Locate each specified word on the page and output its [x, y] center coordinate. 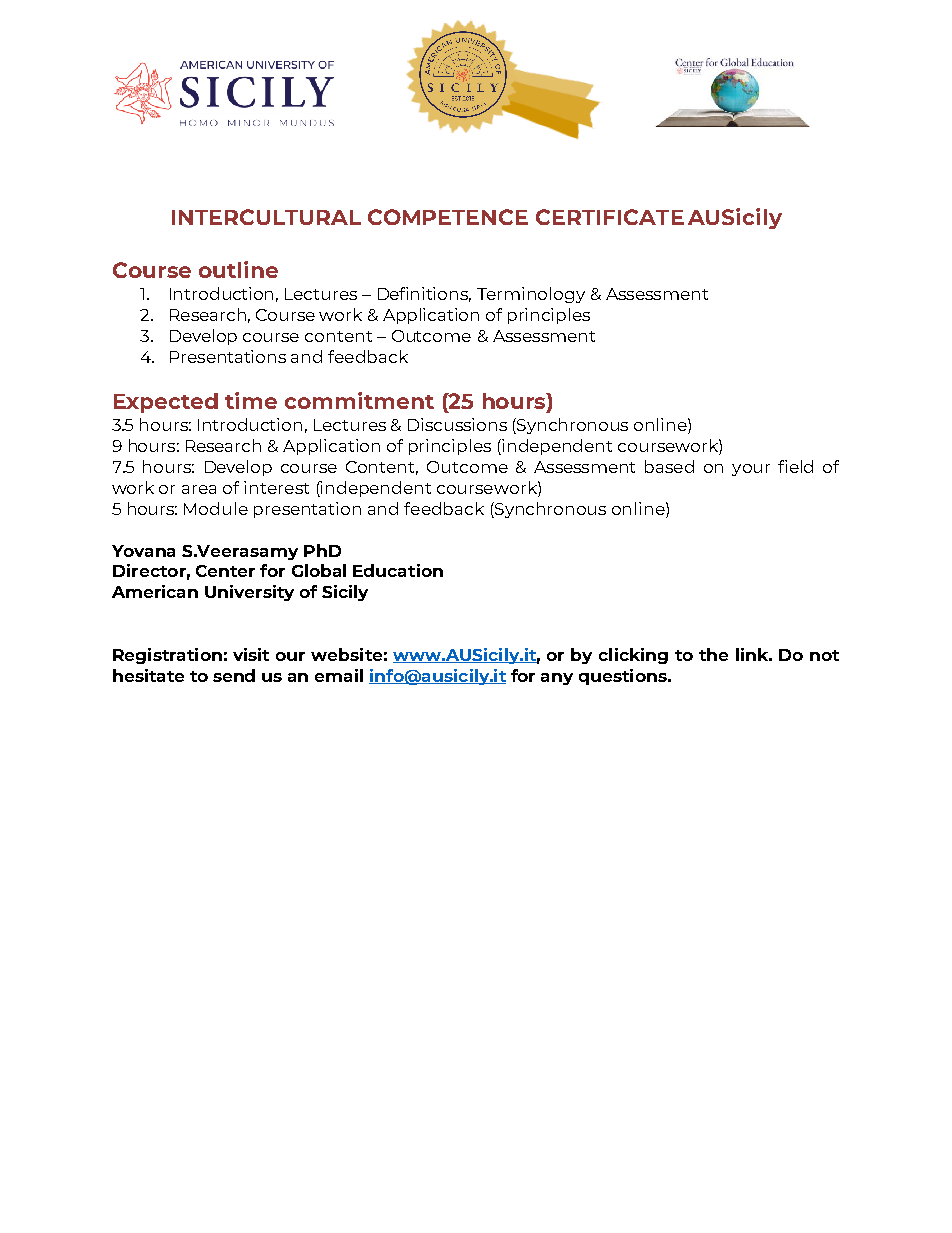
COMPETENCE [448, 217]
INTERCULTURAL [266, 217]
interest [276, 487]
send [234, 675]
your [751, 470]
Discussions [457, 424]
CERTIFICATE [610, 217]
